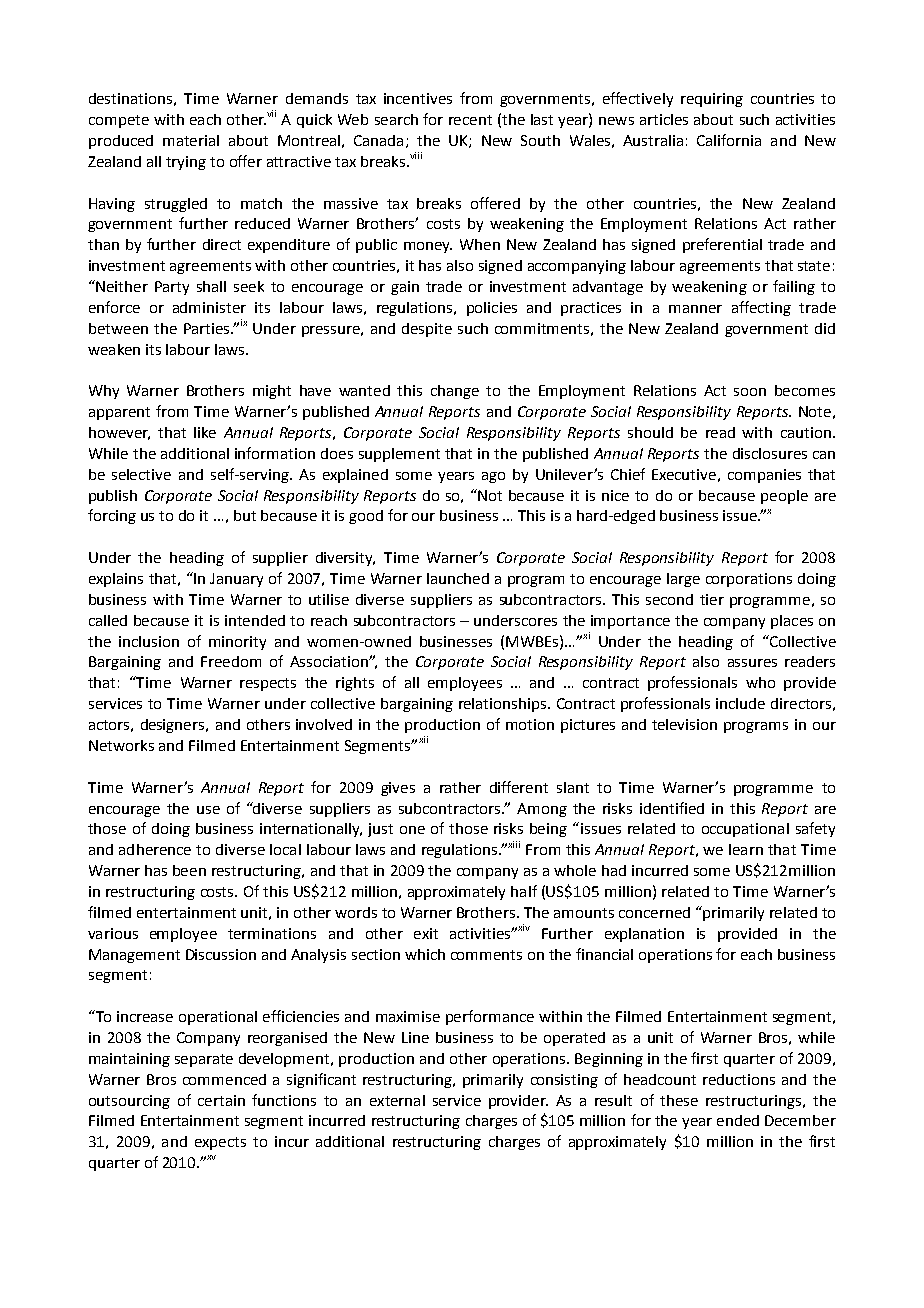  What do you see at coordinates (221, 1100) in the screenshot?
I see `certain` at bounding box center [221, 1100].
